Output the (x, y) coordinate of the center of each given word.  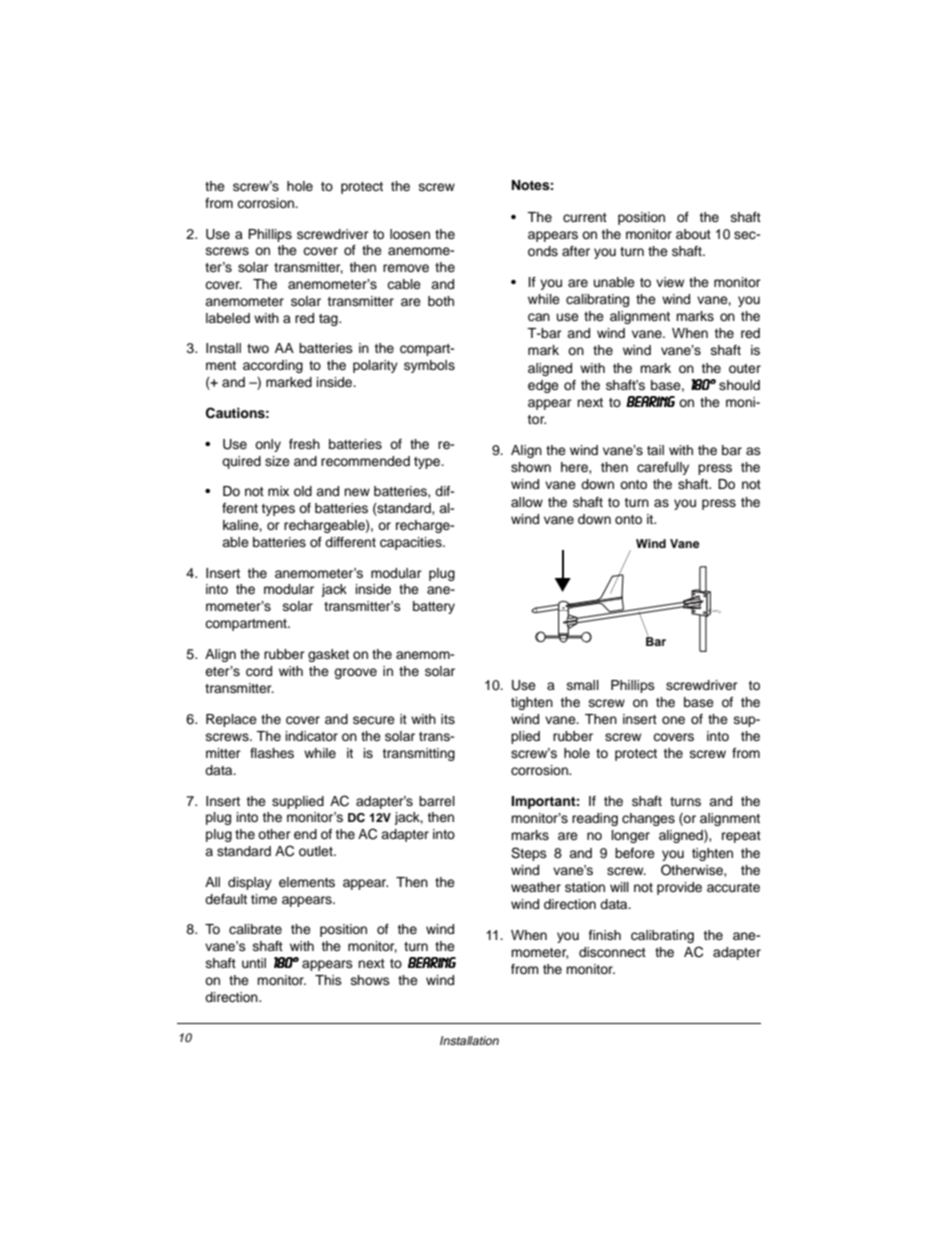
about (693, 234)
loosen (410, 234)
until (254, 963)
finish (605, 935)
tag (329, 320)
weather (536, 887)
